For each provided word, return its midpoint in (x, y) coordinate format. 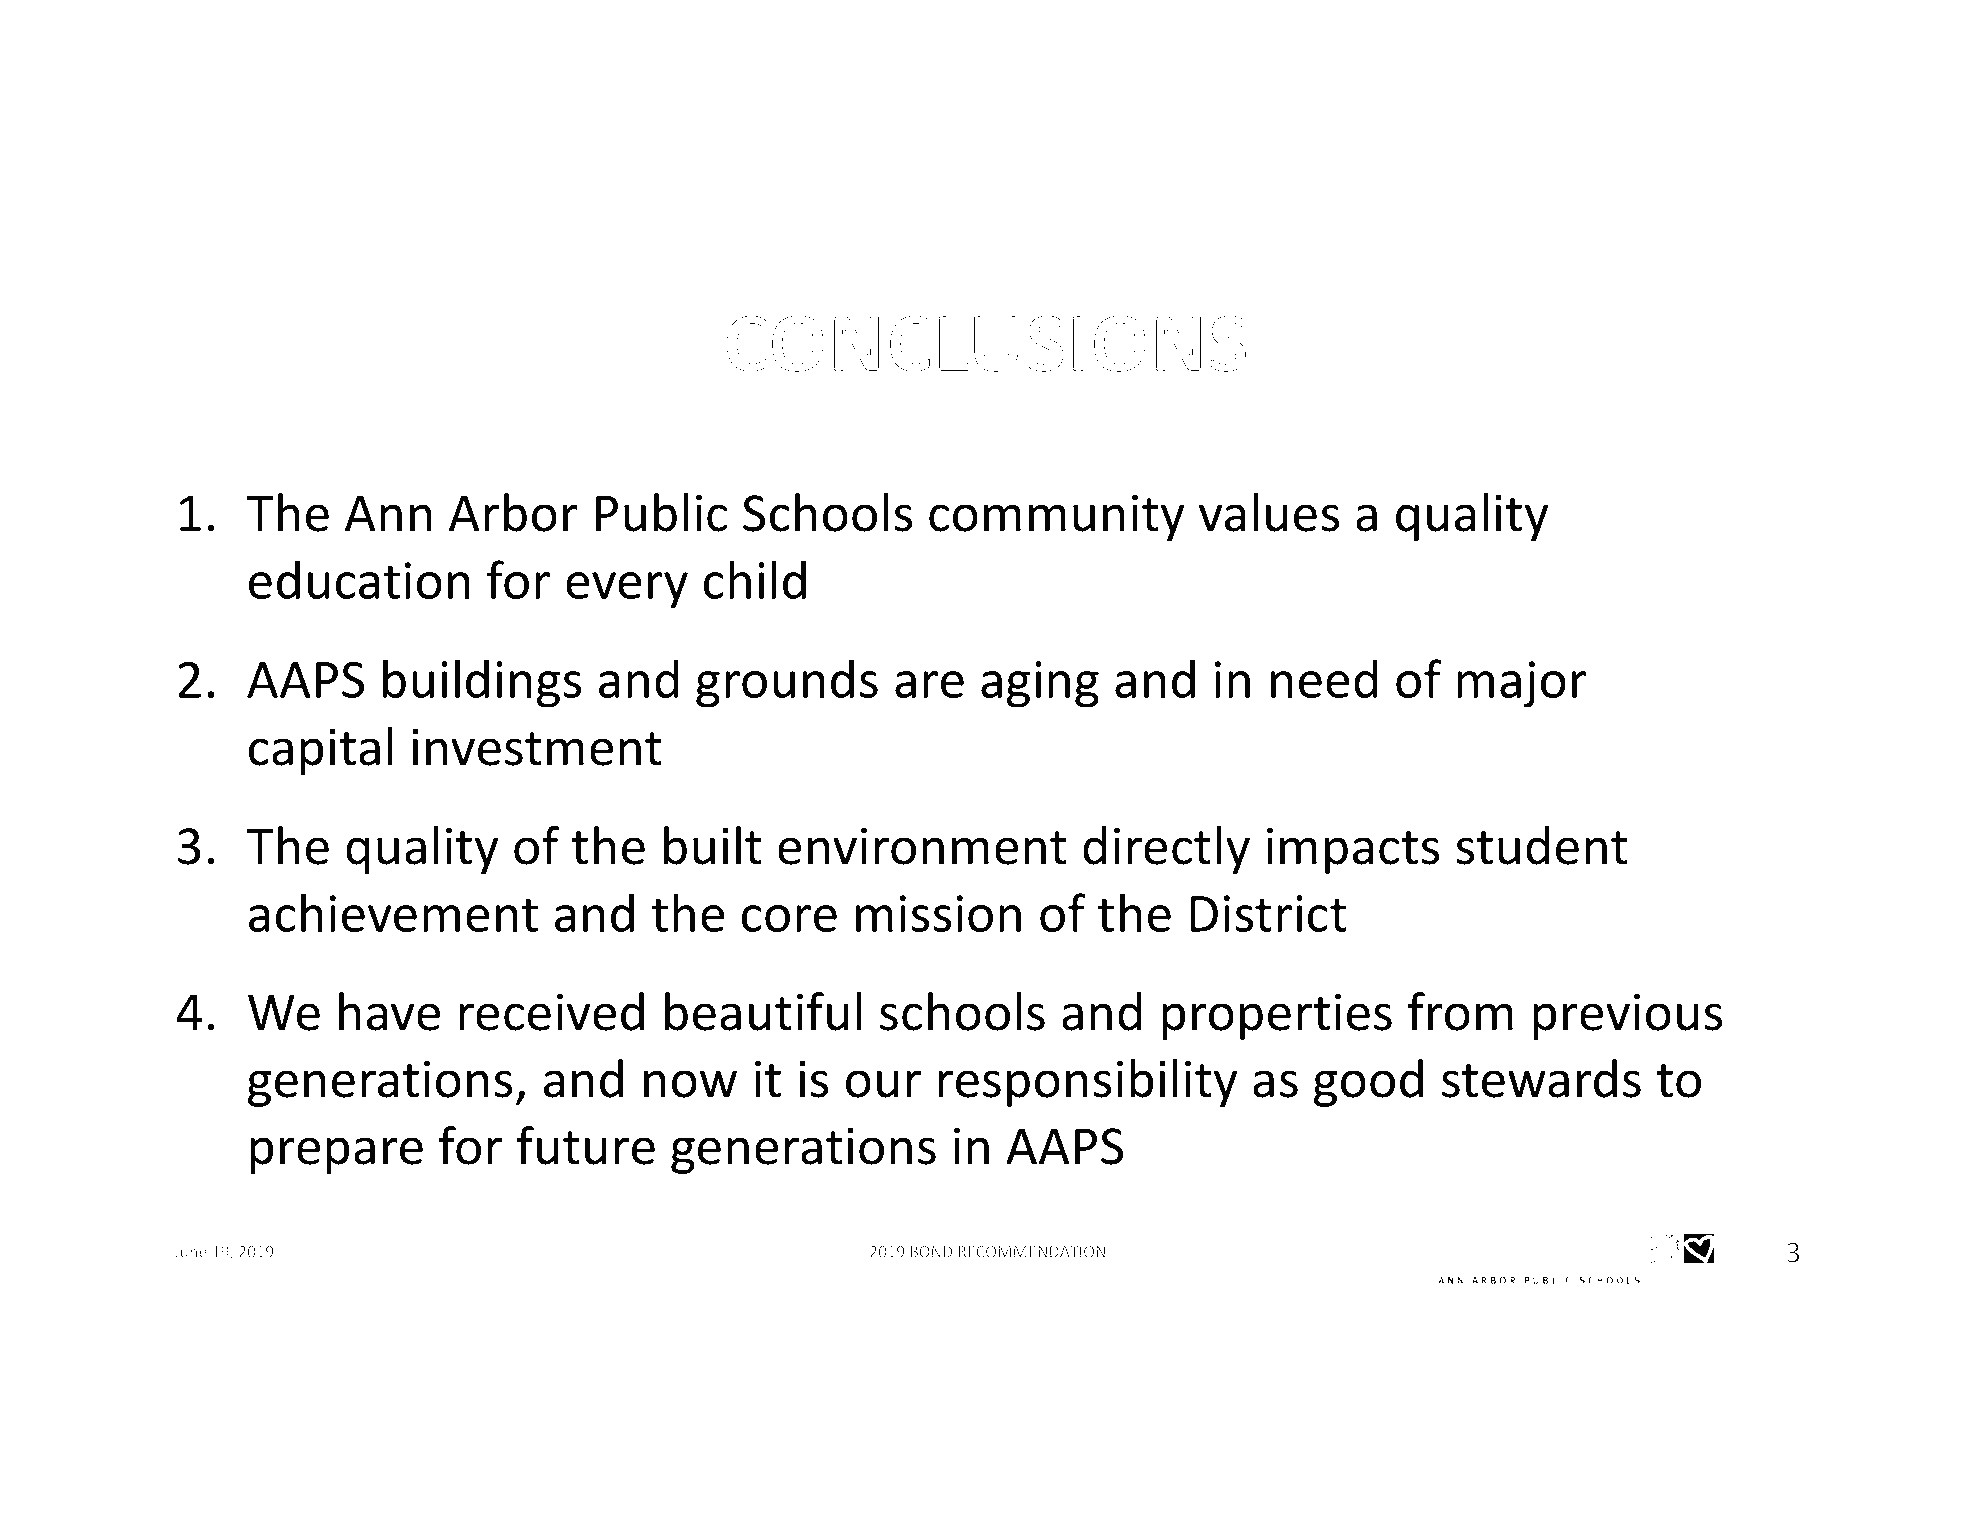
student (1542, 845)
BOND (931, 1252)
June (190, 1252)
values (1269, 512)
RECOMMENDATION (1031, 1252)
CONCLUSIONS (986, 344)
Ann (388, 513)
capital (321, 751)
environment (922, 846)
